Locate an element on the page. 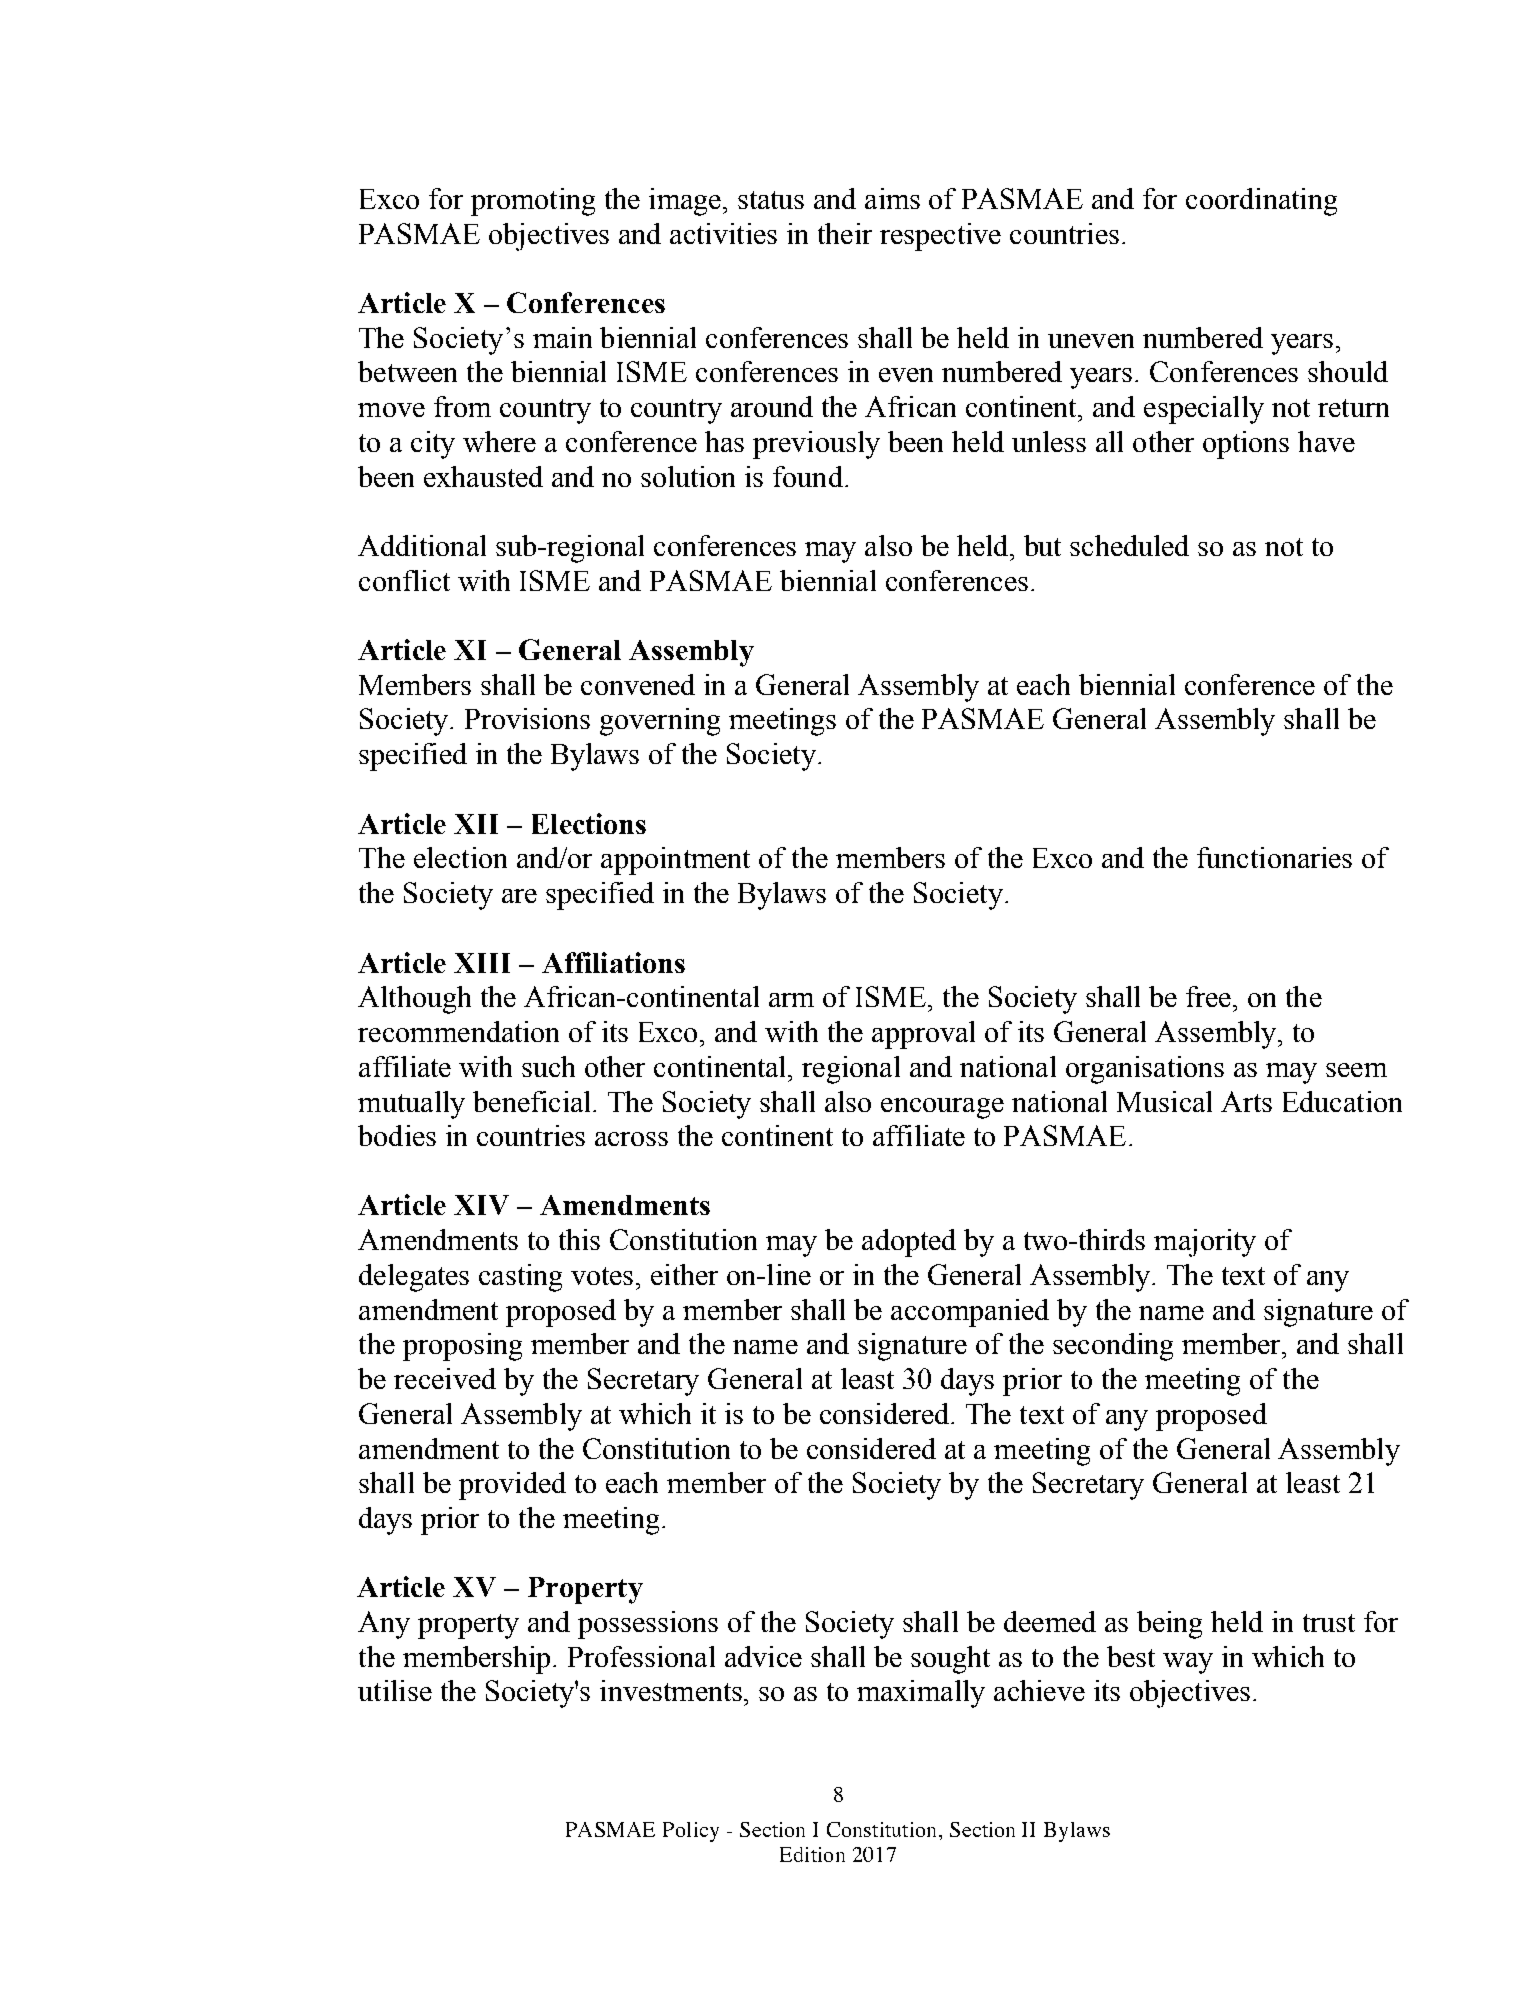  approval is located at coordinates (923, 1035).
